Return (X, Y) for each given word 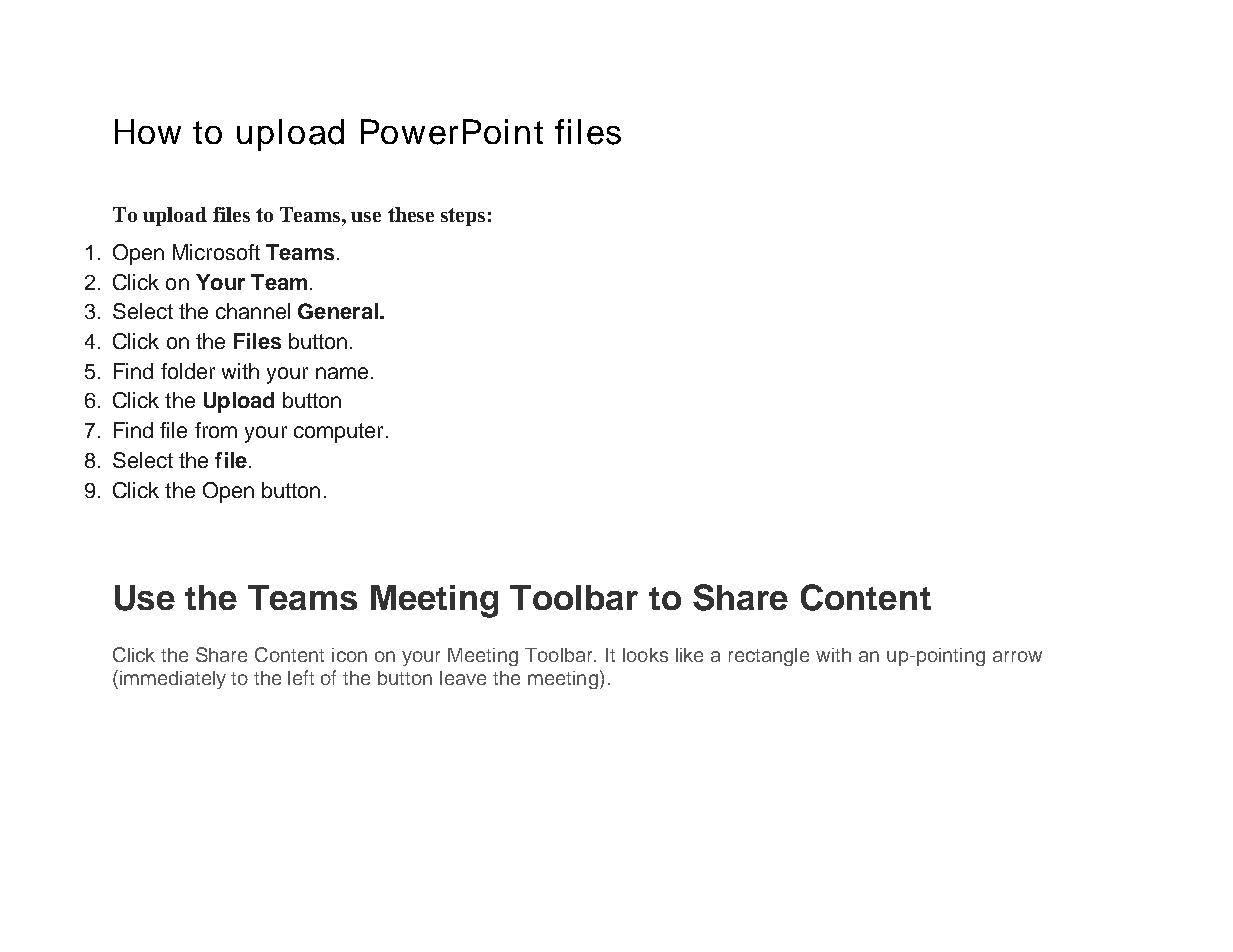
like (689, 655)
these (411, 214)
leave (463, 678)
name (342, 373)
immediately (173, 680)
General (338, 311)
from (216, 430)
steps (463, 217)
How (148, 131)
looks (645, 655)
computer (338, 433)
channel (253, 311)
